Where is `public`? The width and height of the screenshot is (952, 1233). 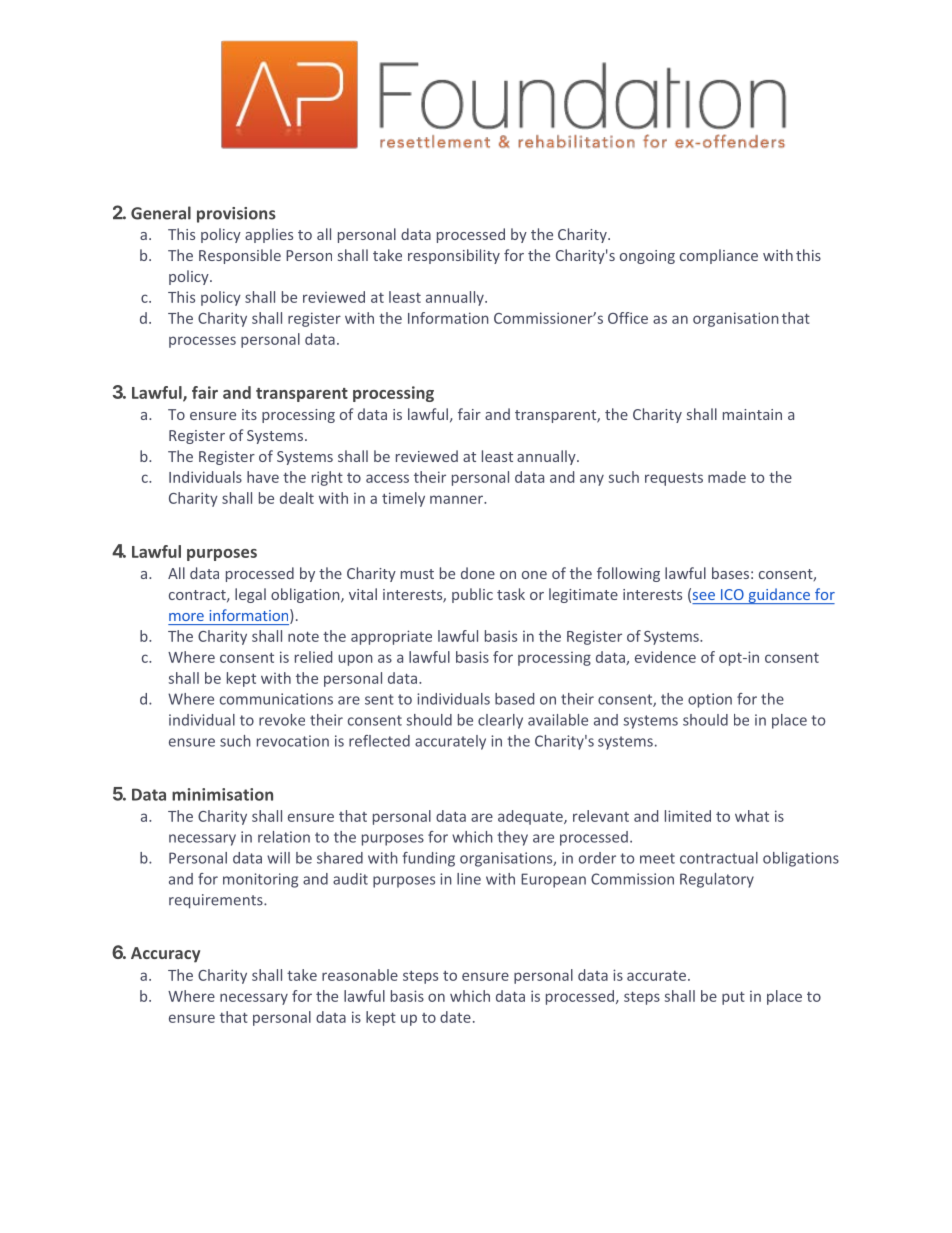
public is located at coordinates (472, 595).
